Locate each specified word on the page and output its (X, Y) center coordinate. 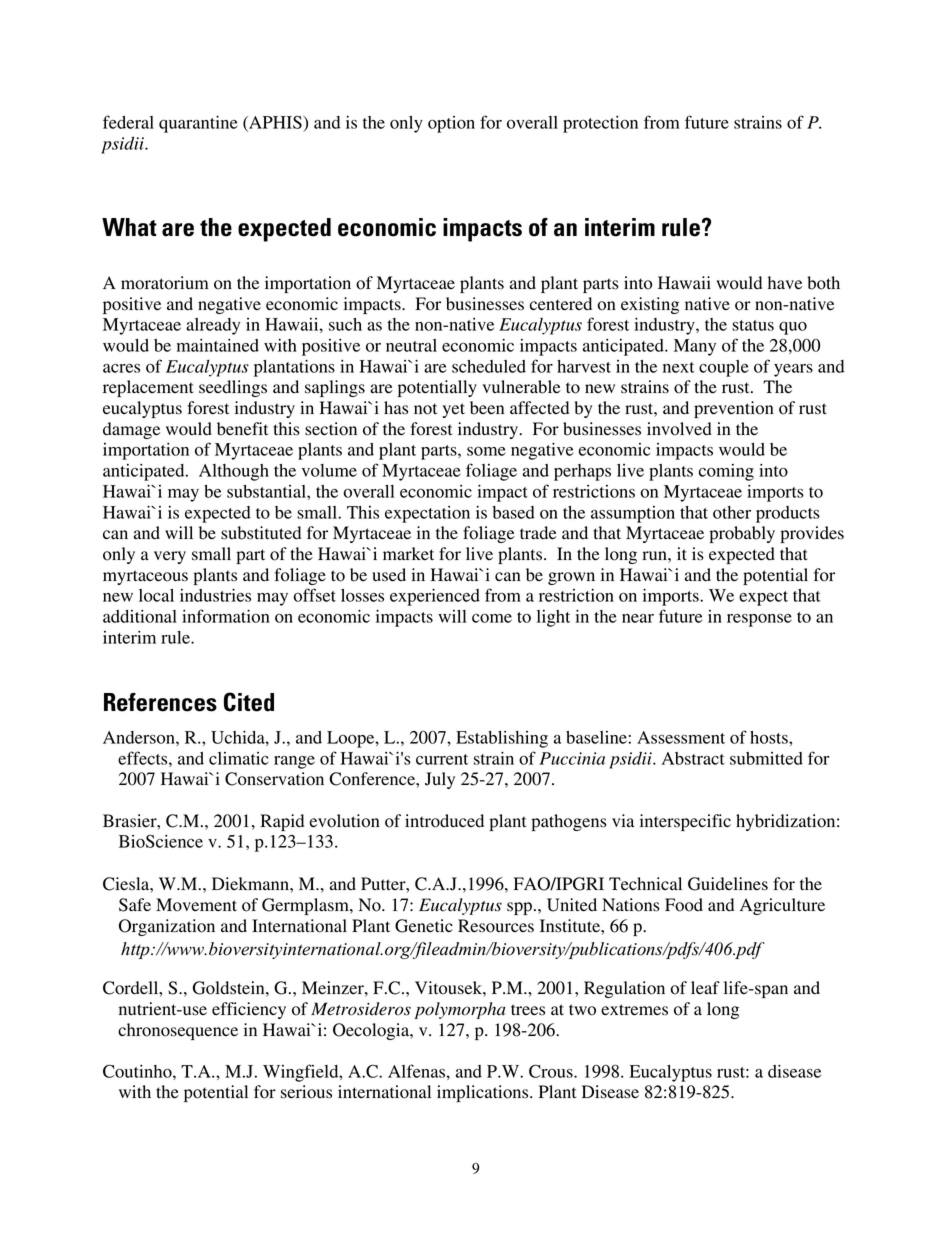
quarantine (198, 124)
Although (234, 472)
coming (726, 472)
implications (484, 1093)
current (442, 759)
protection (600, 124)
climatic (239, 758)
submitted (766, 758)
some (486, 451)
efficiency (249, 1010)
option (451, 124)
